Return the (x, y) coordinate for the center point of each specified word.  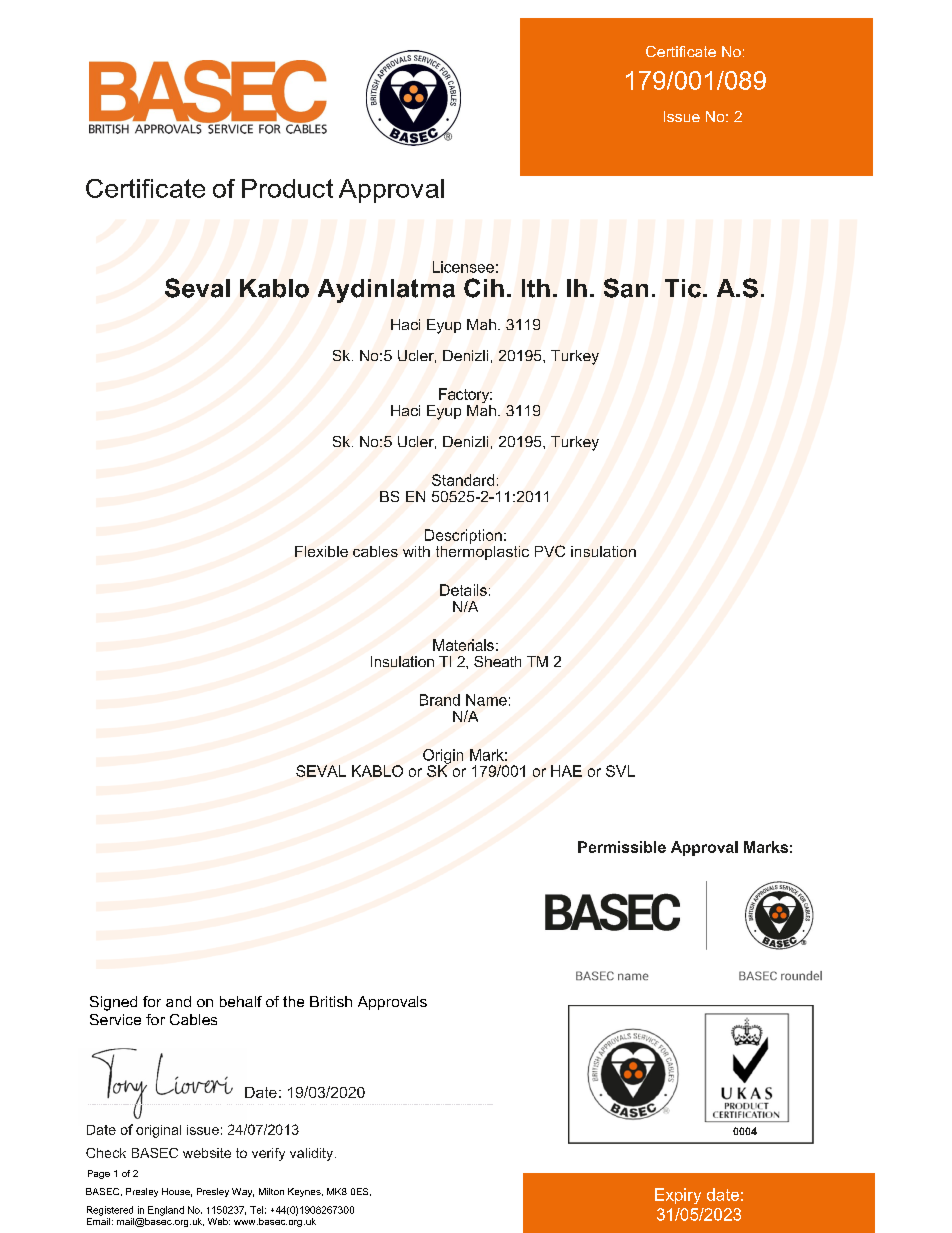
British (331, 1001)
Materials (463, 645)
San (626, 288)
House (177, 1192)
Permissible (622, 847)
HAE (566, 771)
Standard (463, 480)
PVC (550, 551)
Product (287, 188)
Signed (113, 1003)
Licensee (463, 267)
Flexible (321, 551)
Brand (440, 700)
